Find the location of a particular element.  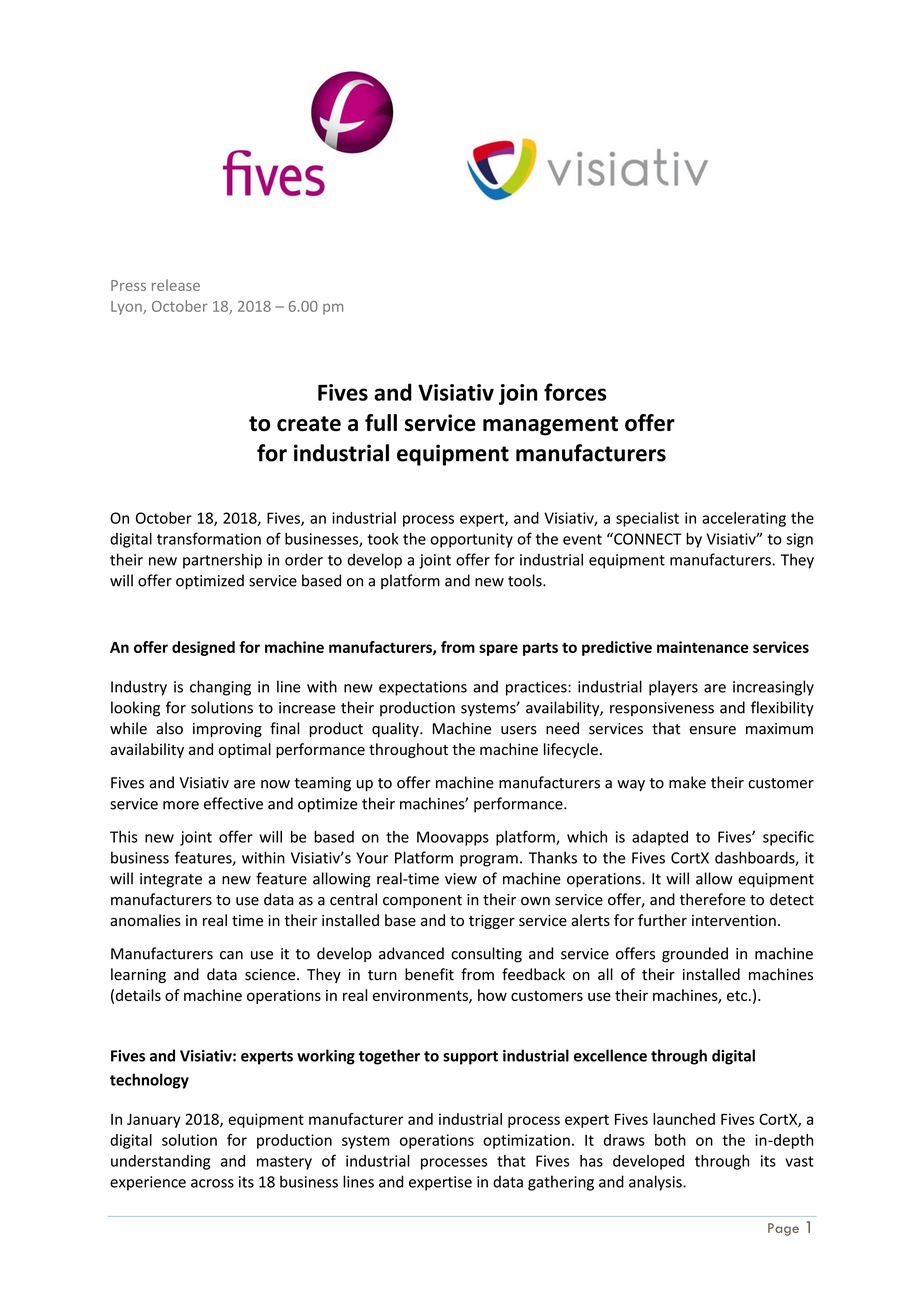

opportunity is located at coordinates (471, 540).
